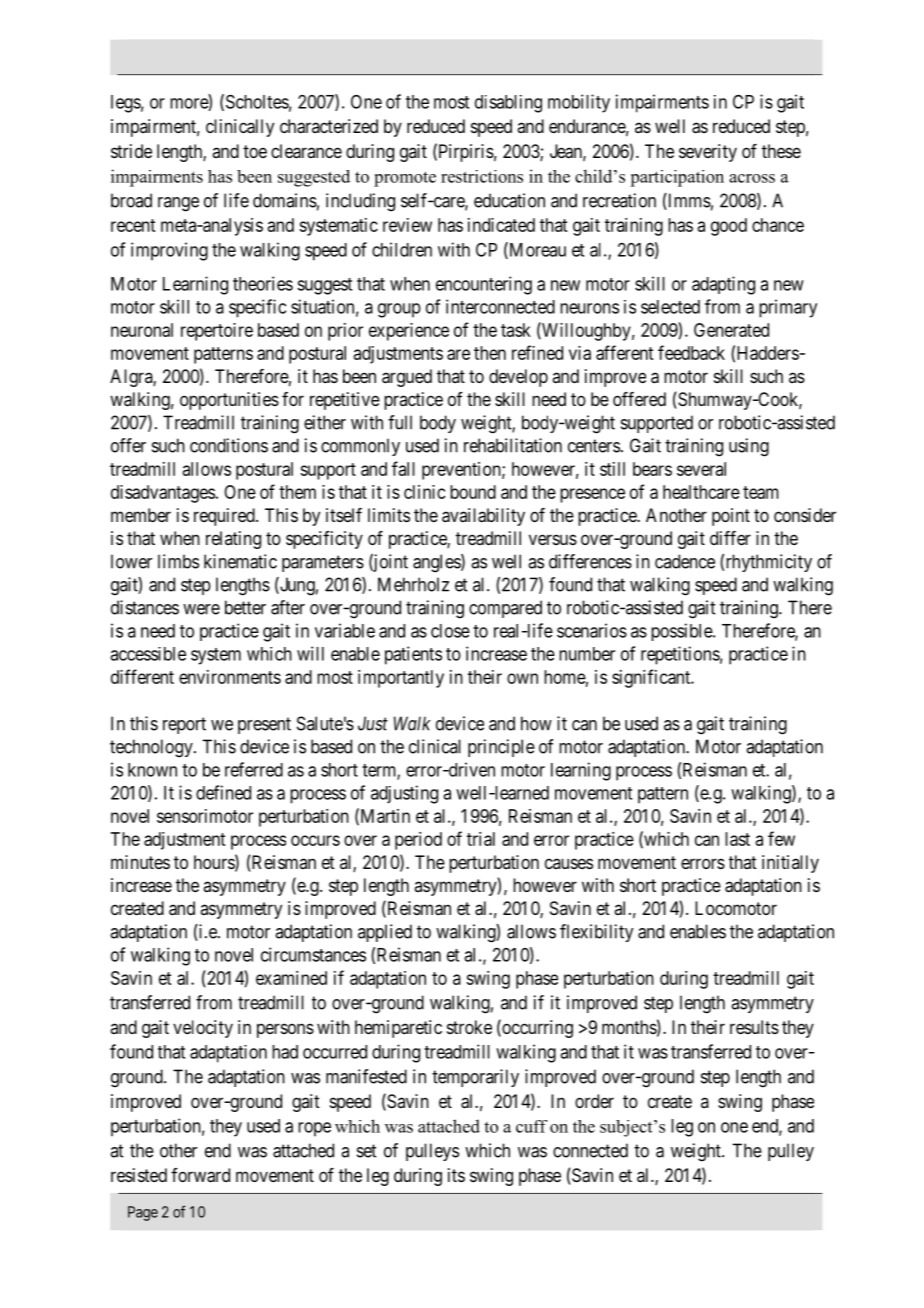 This document has width=924, height=1308. I want to click on restrictions, so click(482, 176).
